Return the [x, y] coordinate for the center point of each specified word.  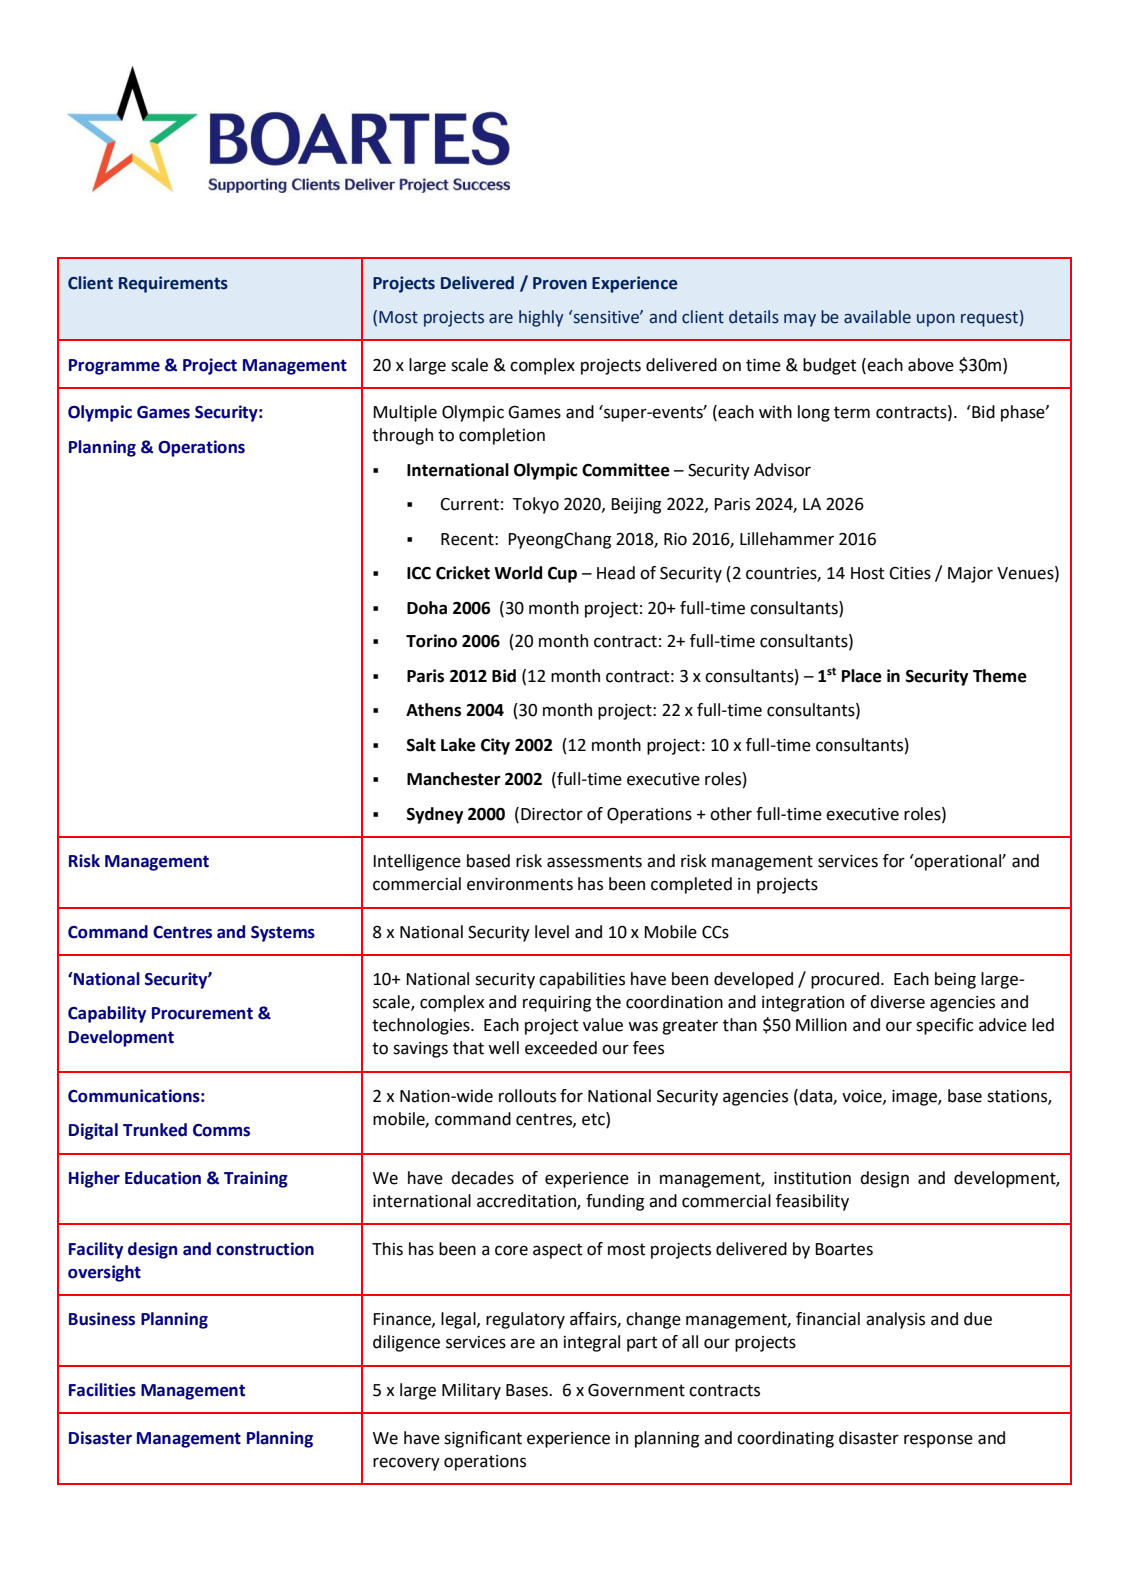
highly [541, 318]
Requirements [173, 284]
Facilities [102, 1390]
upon [936, 320]
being [955, 980]
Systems [283, 934]
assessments [594, 861]
